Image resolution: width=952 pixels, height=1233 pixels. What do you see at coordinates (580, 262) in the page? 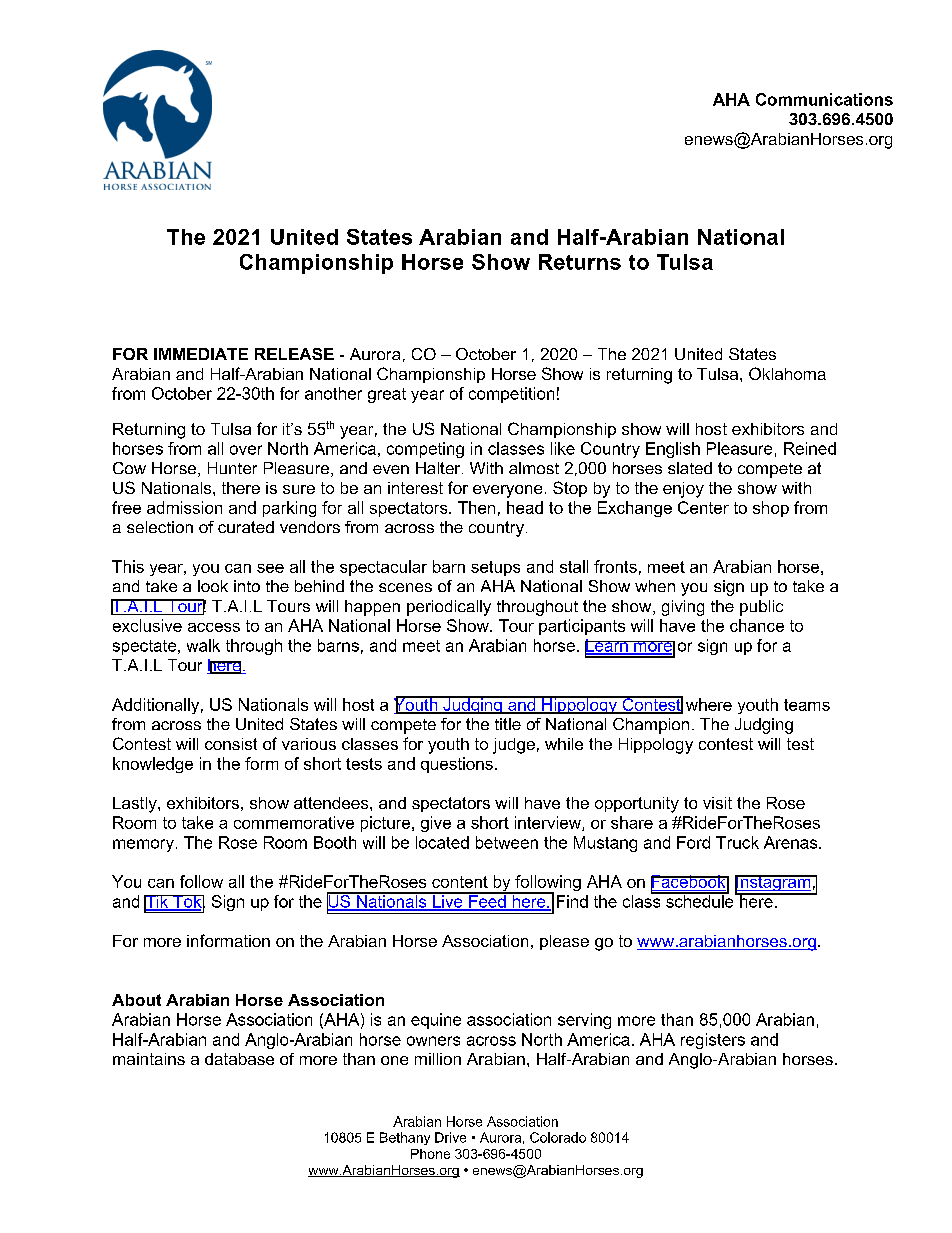
I see `Returns` at bounding box center [580, 262].
